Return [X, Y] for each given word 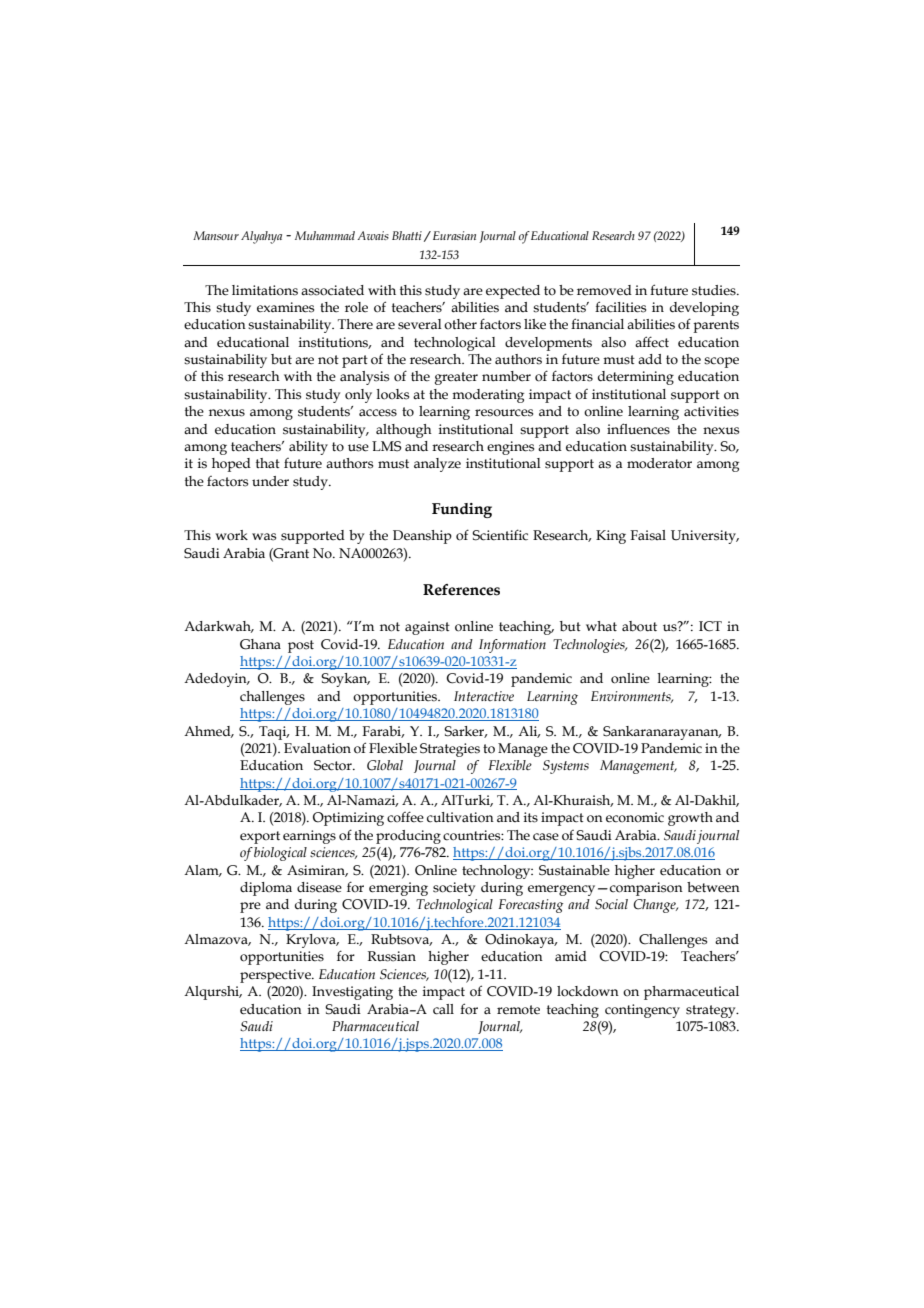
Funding [462, 510]
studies [715, 290]
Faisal [648, 535]
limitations [265, 290]
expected [513, 292]
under [270, 481]
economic [635, 817]
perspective [276, 976]
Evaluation [317, 748]
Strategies [450, 750]
